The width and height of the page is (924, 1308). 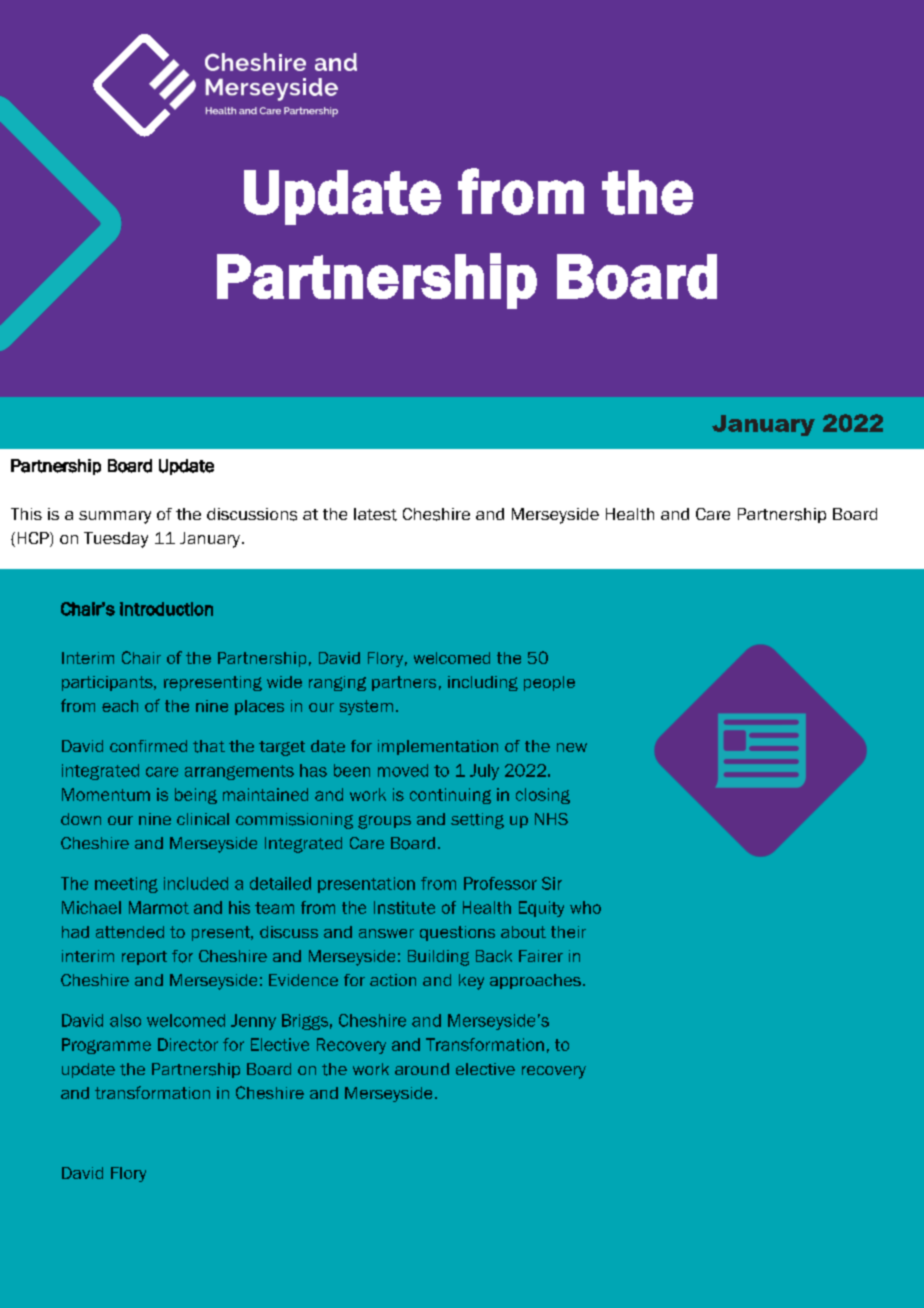 I want to click on Tuesday, so click(x=116, y=540).
